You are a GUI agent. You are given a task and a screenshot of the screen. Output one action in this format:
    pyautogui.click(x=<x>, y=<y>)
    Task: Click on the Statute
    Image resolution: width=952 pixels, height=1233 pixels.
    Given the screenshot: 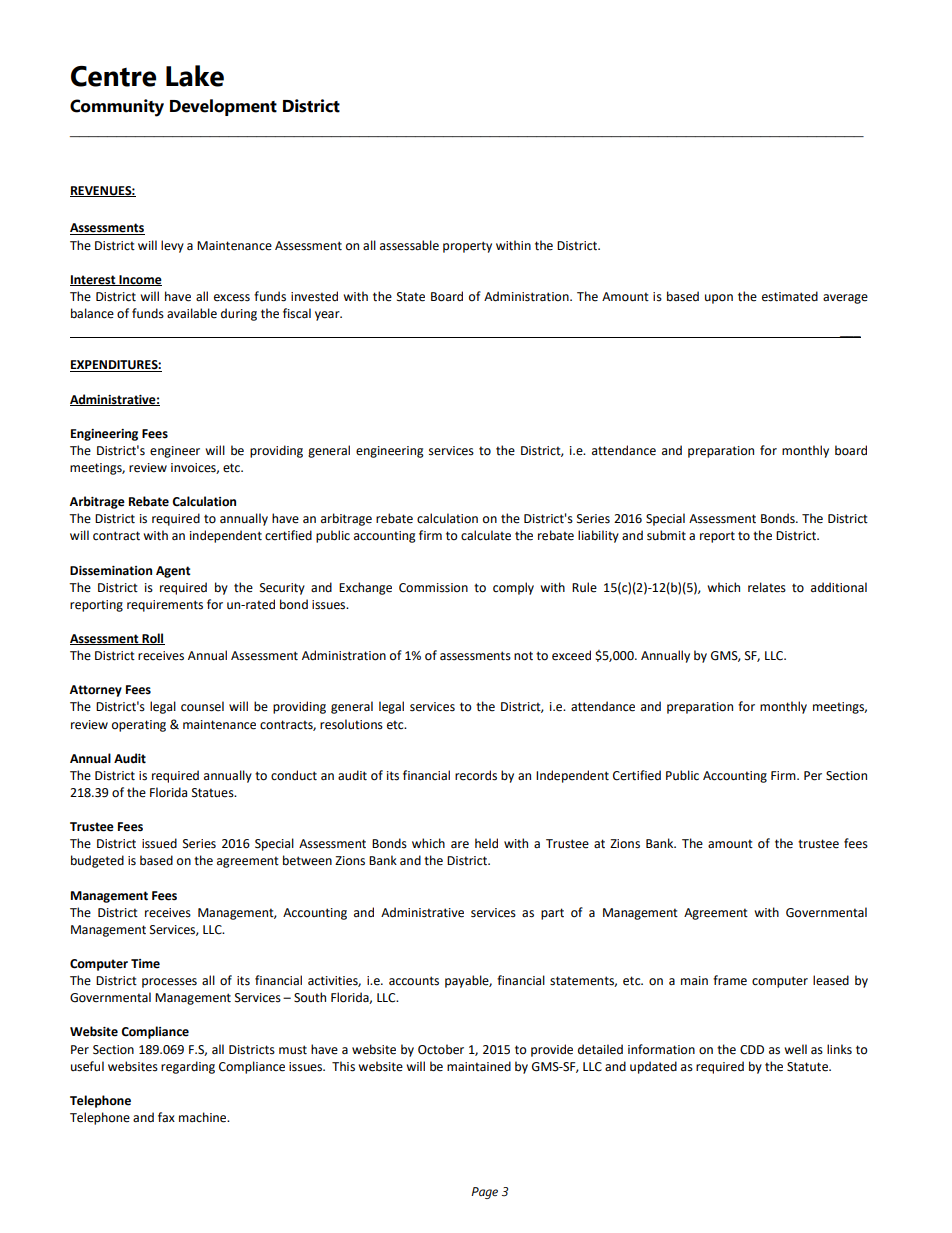 What is the action you would take?
    pyautogui.click(x=809, y=1067)
